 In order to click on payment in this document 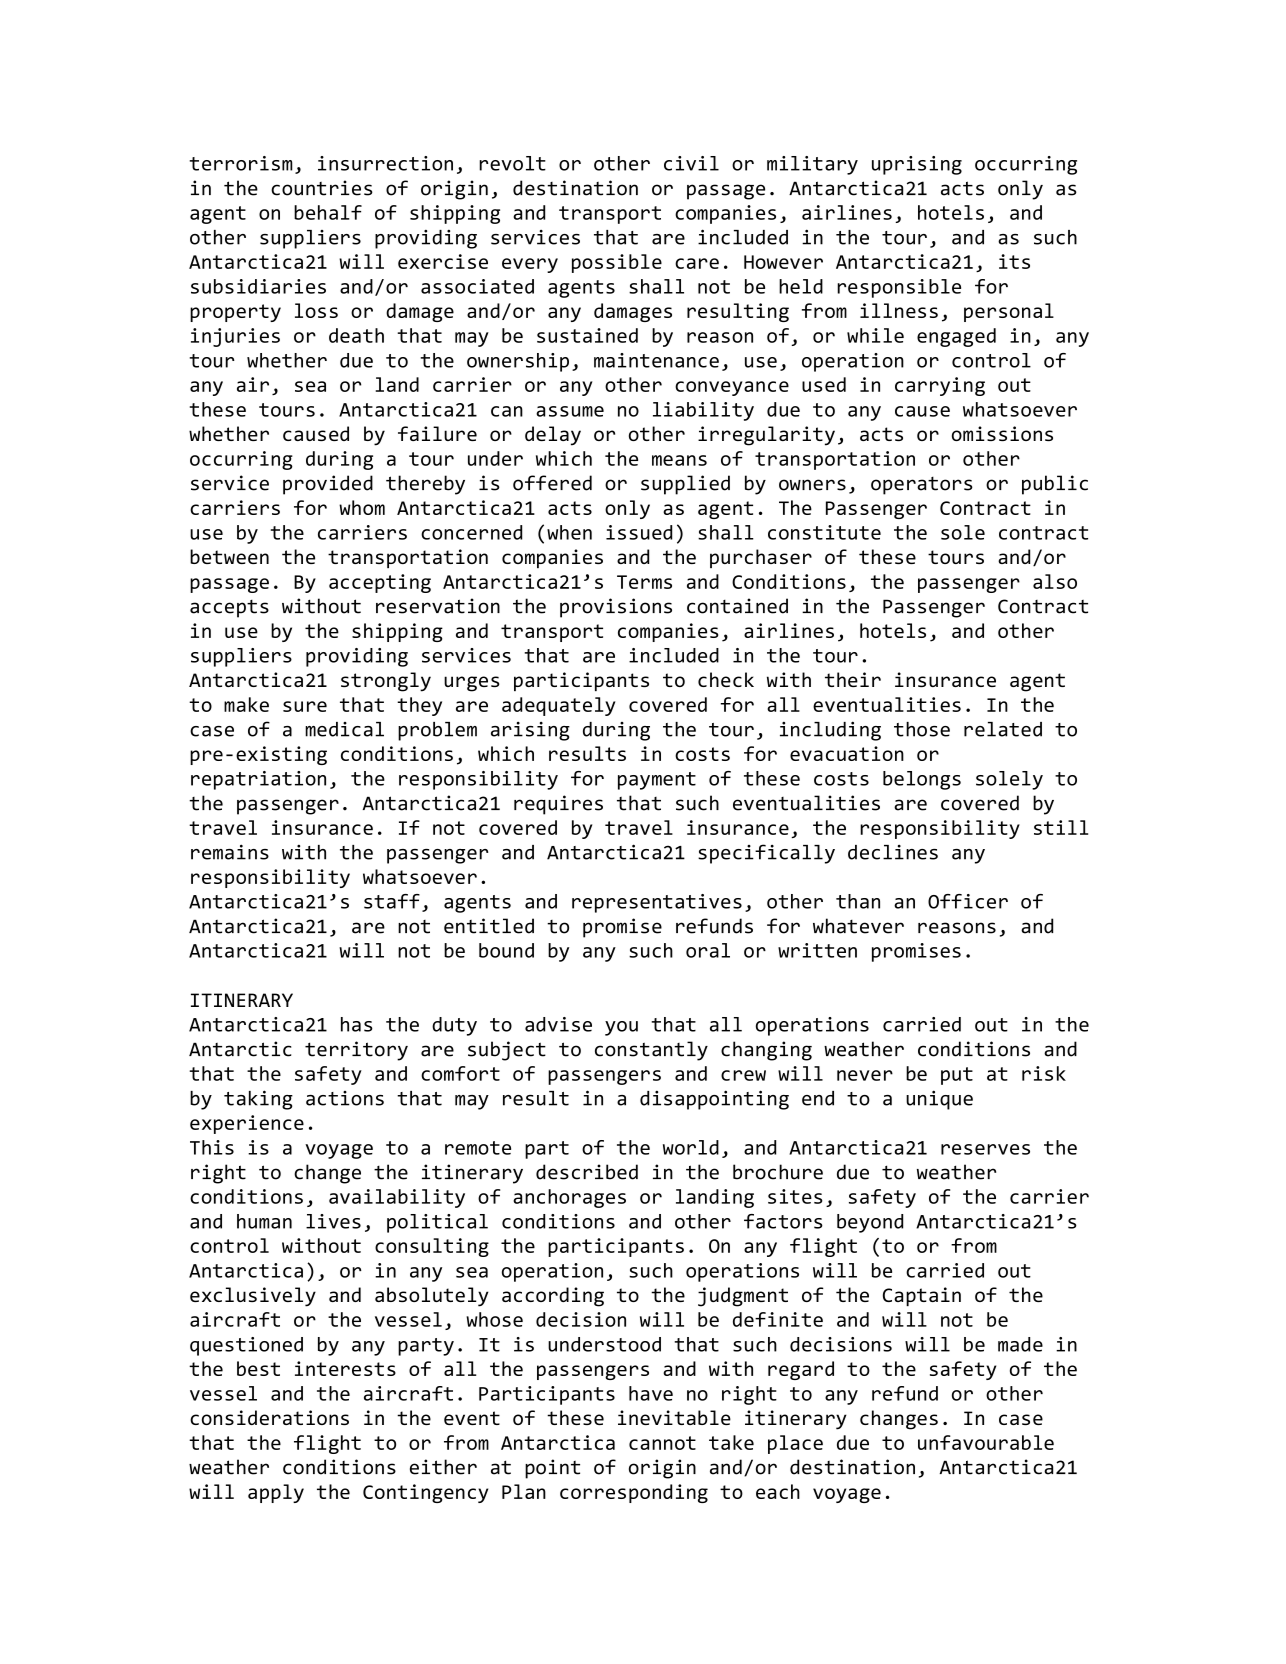, I will do `click(657, 781)`.
